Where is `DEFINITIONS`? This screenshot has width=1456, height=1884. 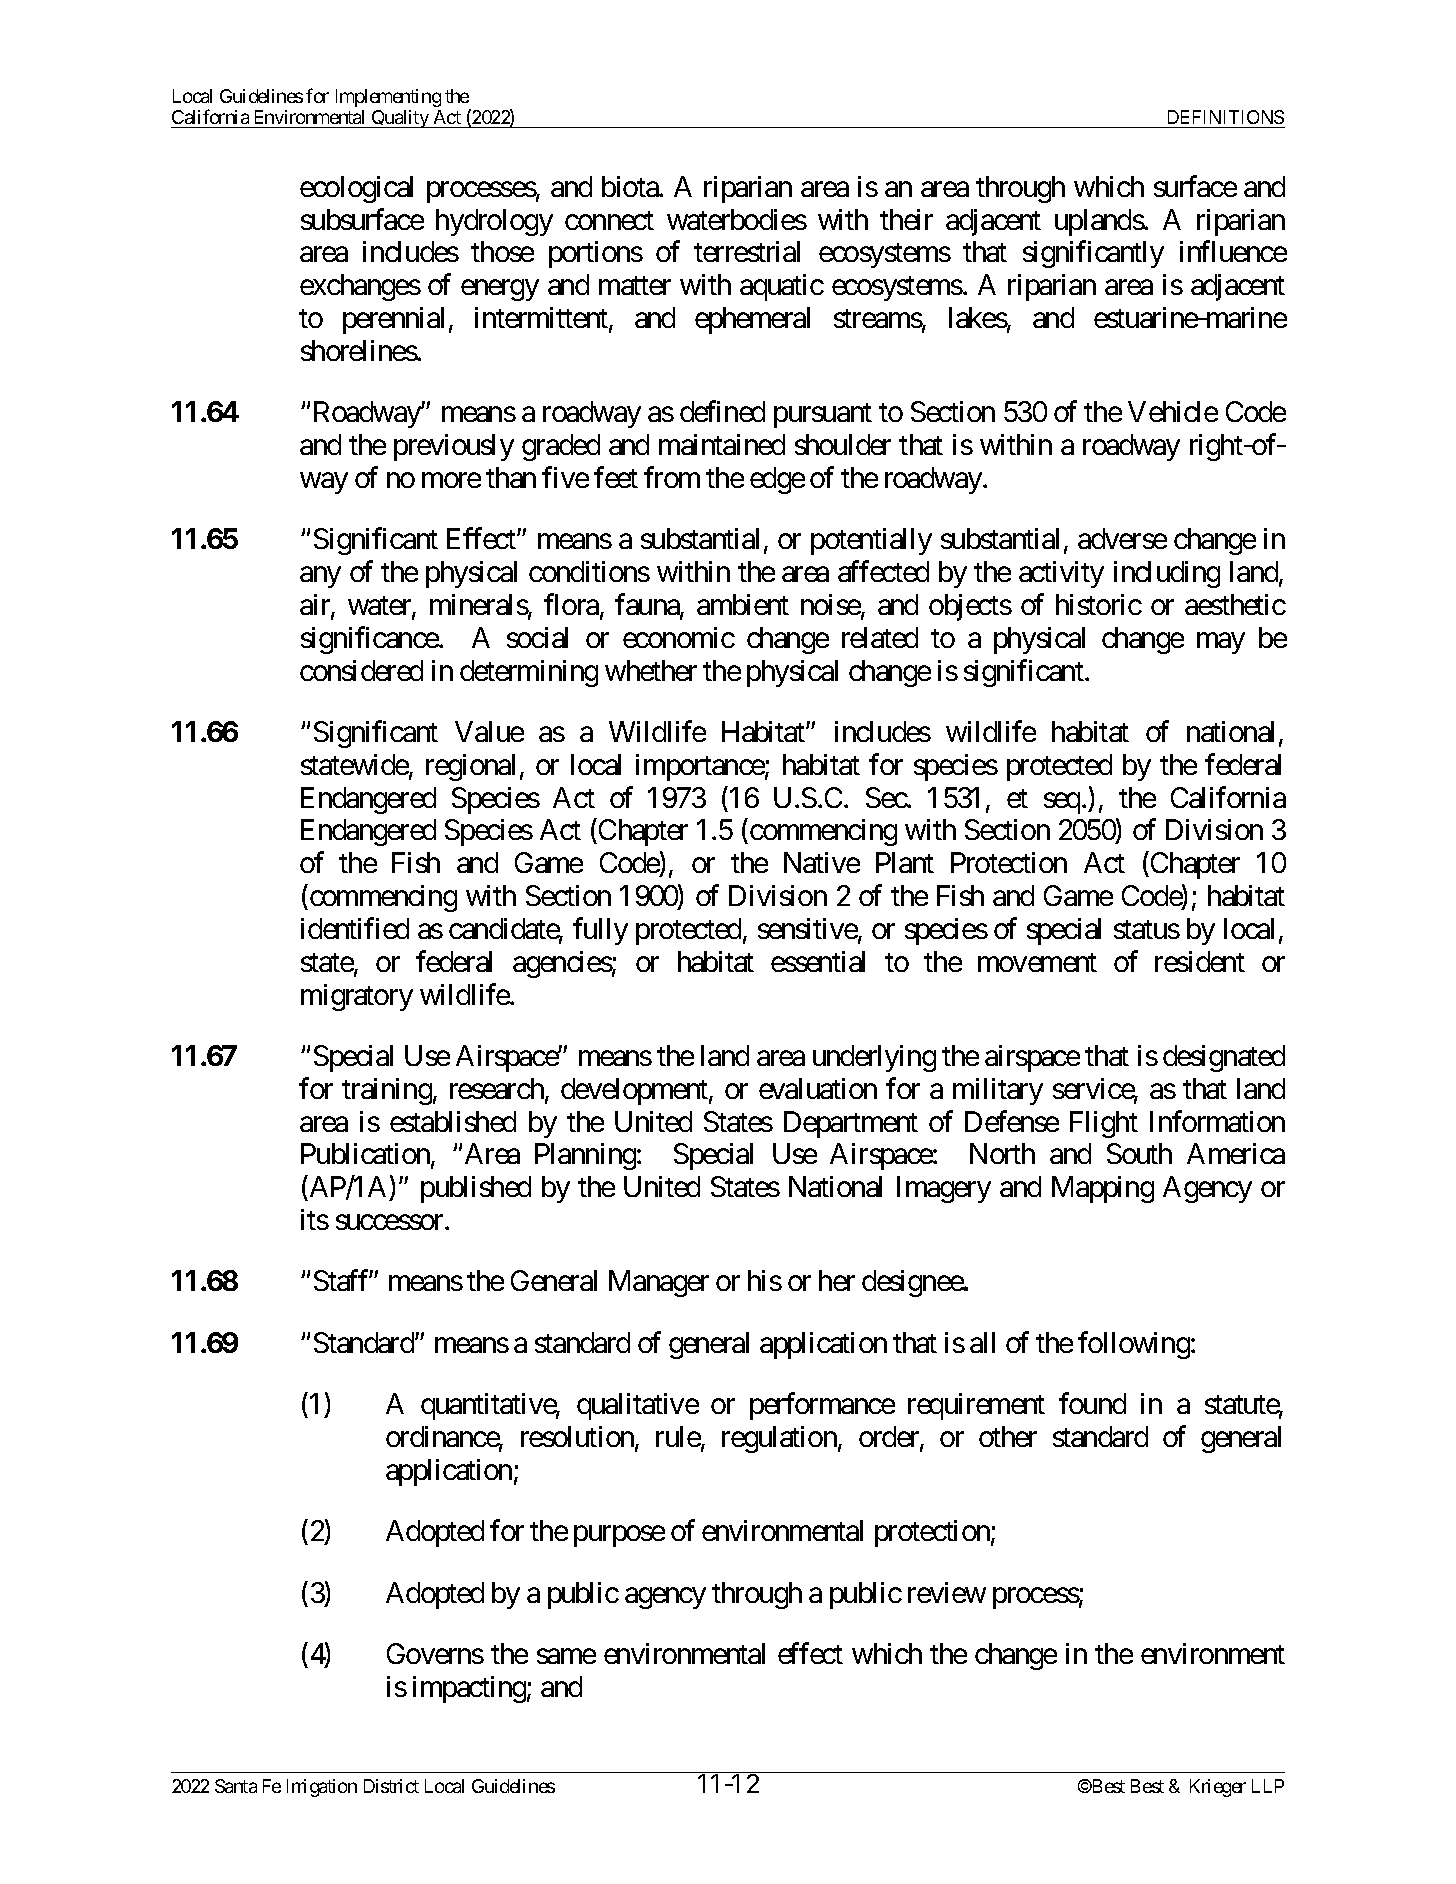 DEFINITIONS is located at coordinates (1226, 117).
